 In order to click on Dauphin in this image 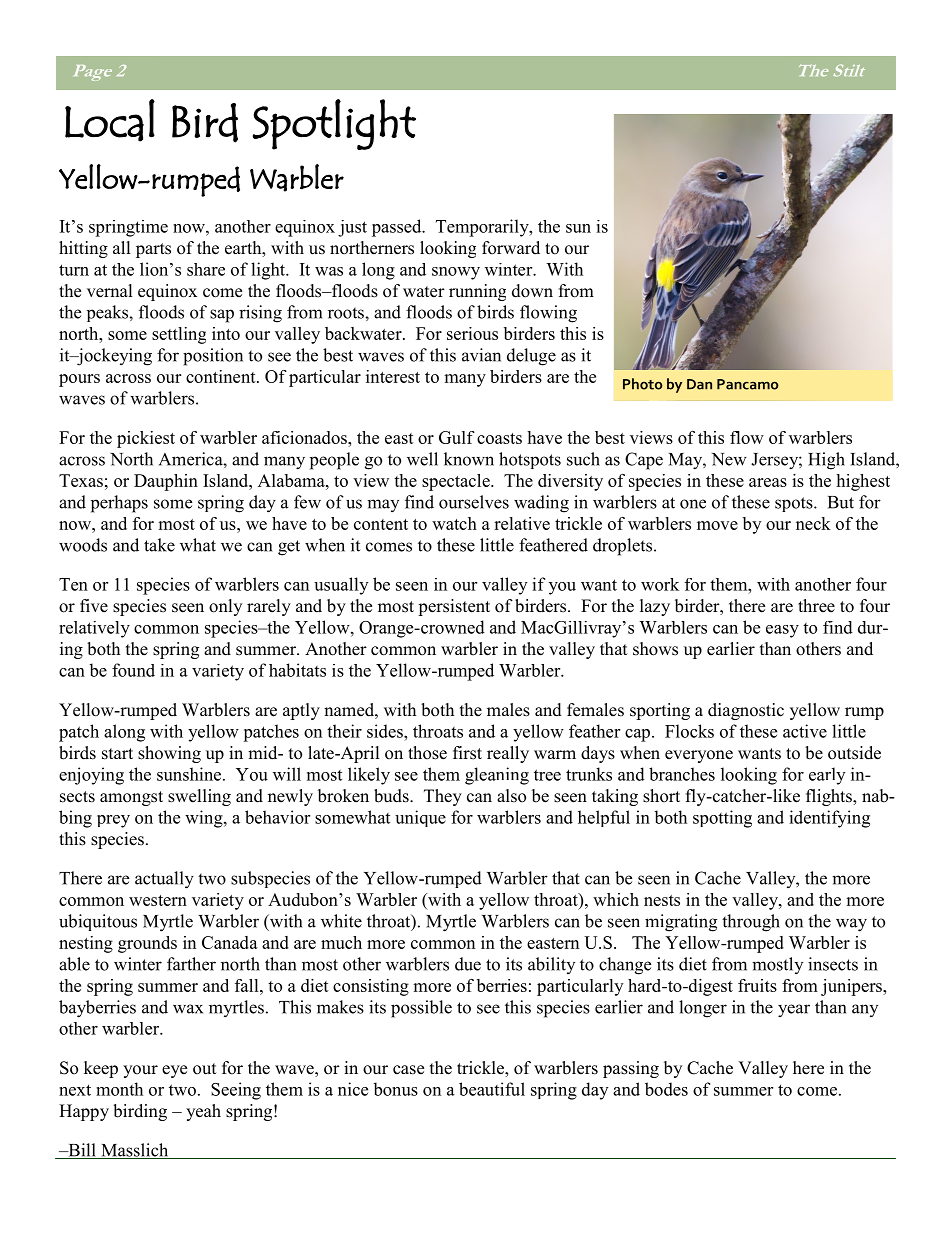, I will do `click(166, 482)`.
